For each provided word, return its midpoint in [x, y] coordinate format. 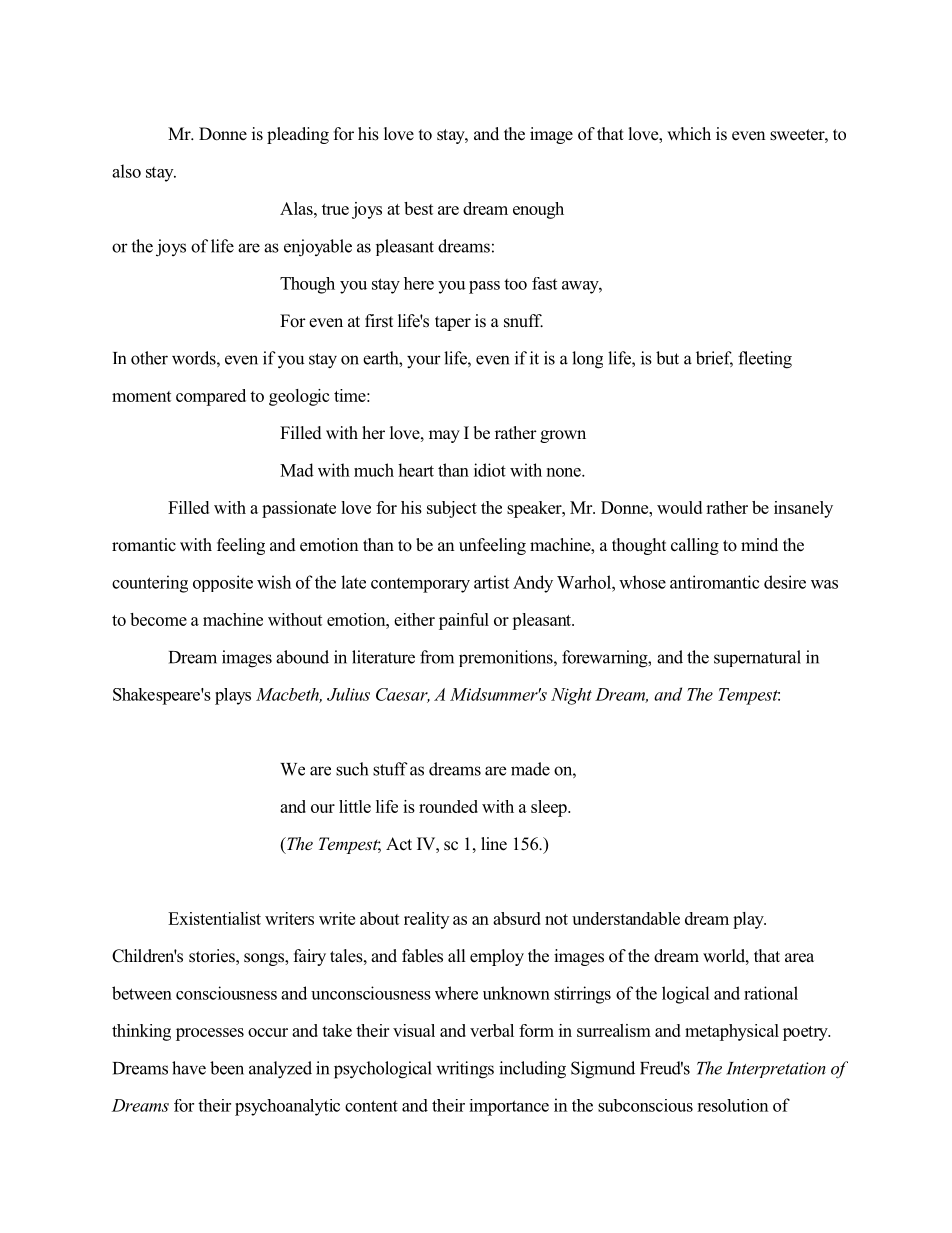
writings [465, 1070]
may [444, 436]
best [418, 208]
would [679, 507]
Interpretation [776, 1070]
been [227, 1068]
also [126, 171]
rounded [448, 806]
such [352, 769]
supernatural [757, 658]
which [689, 134]
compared [211, 397]
